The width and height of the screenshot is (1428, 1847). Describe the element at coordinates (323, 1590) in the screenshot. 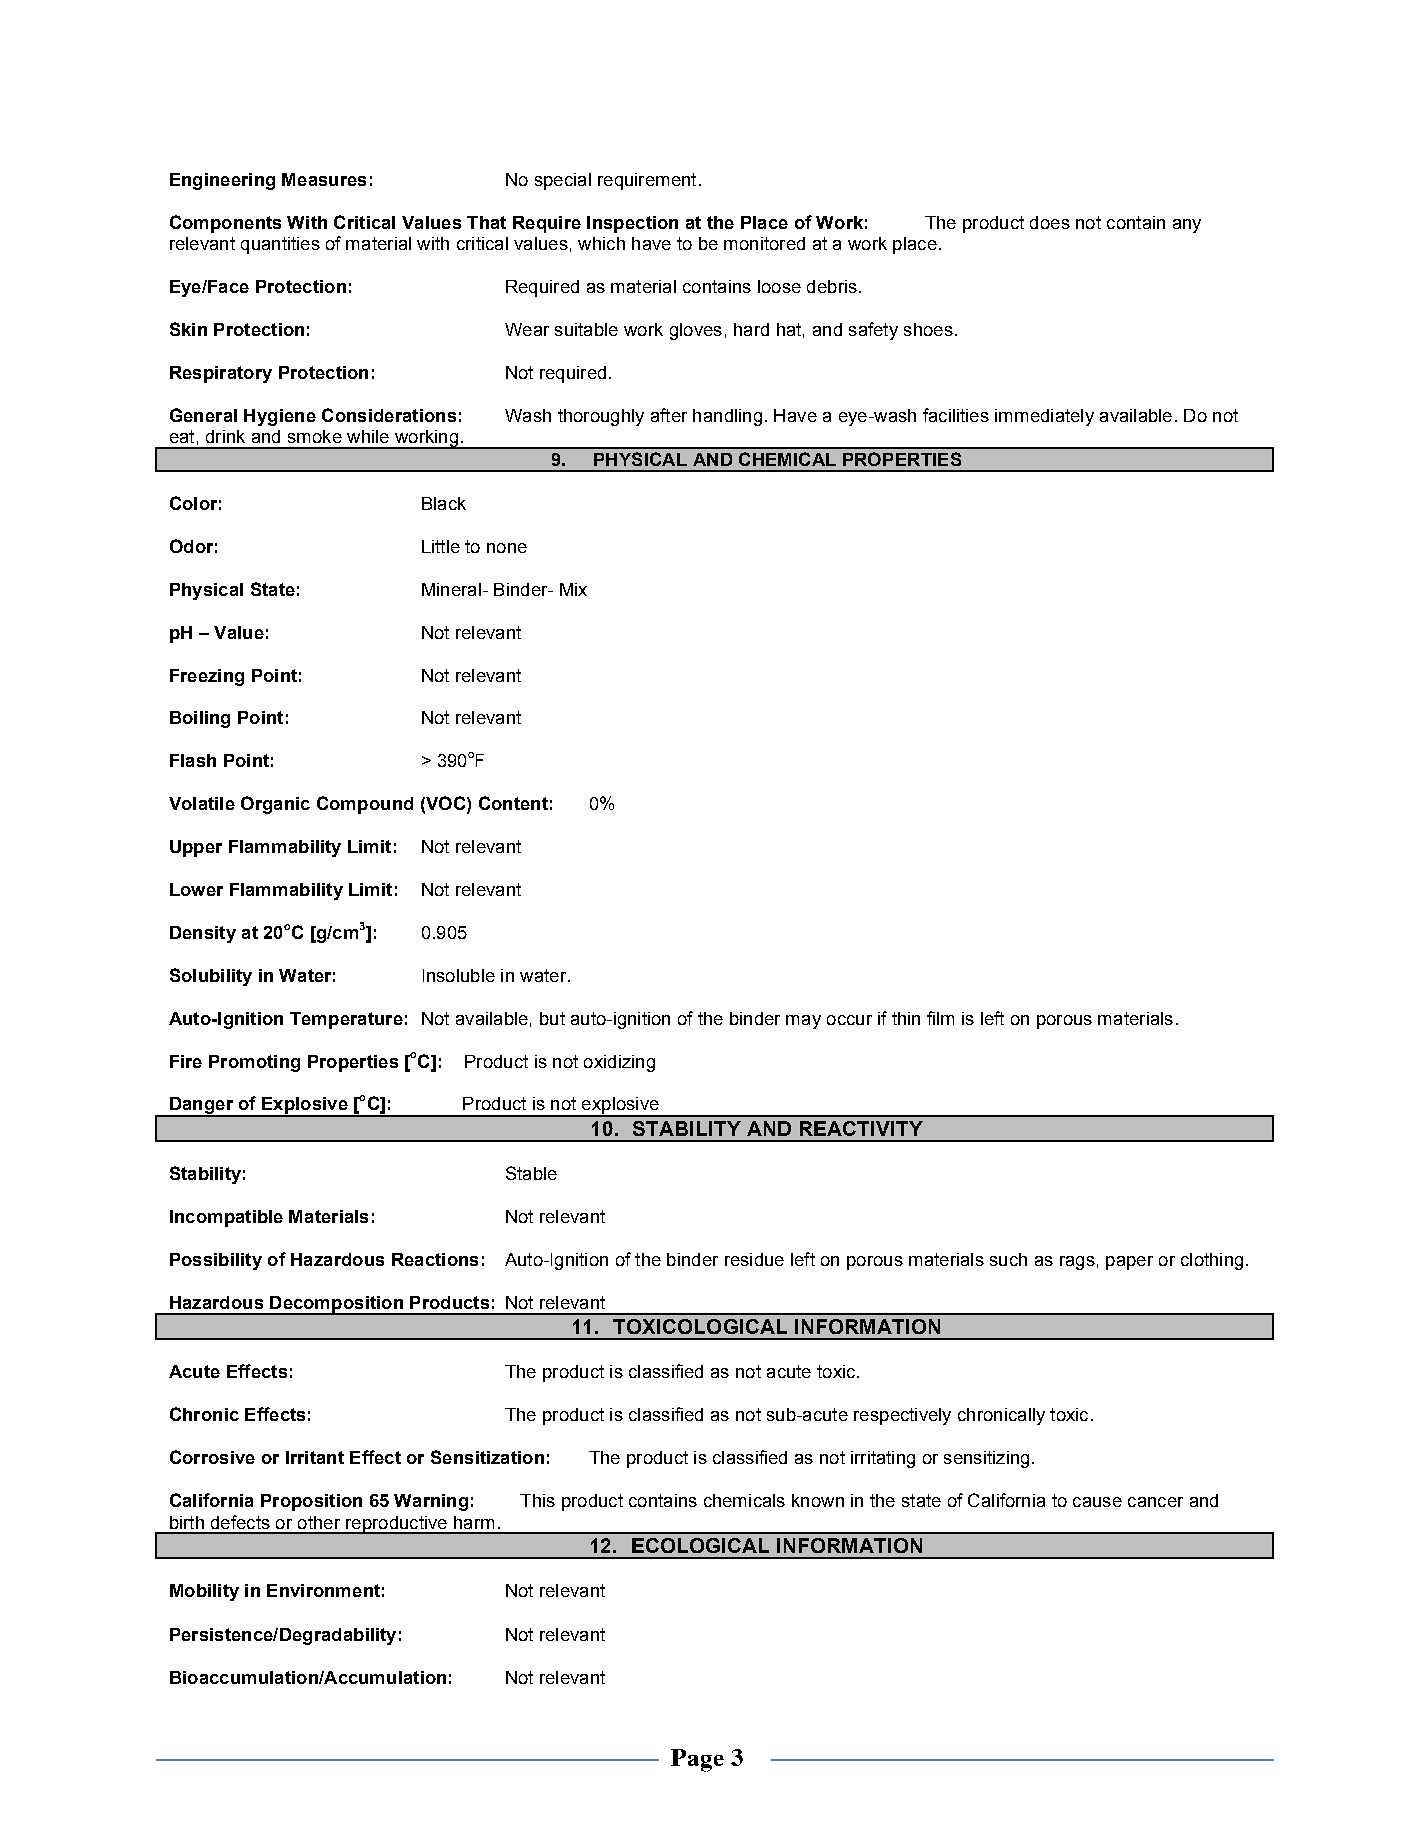

I see `Environment` at that location.
